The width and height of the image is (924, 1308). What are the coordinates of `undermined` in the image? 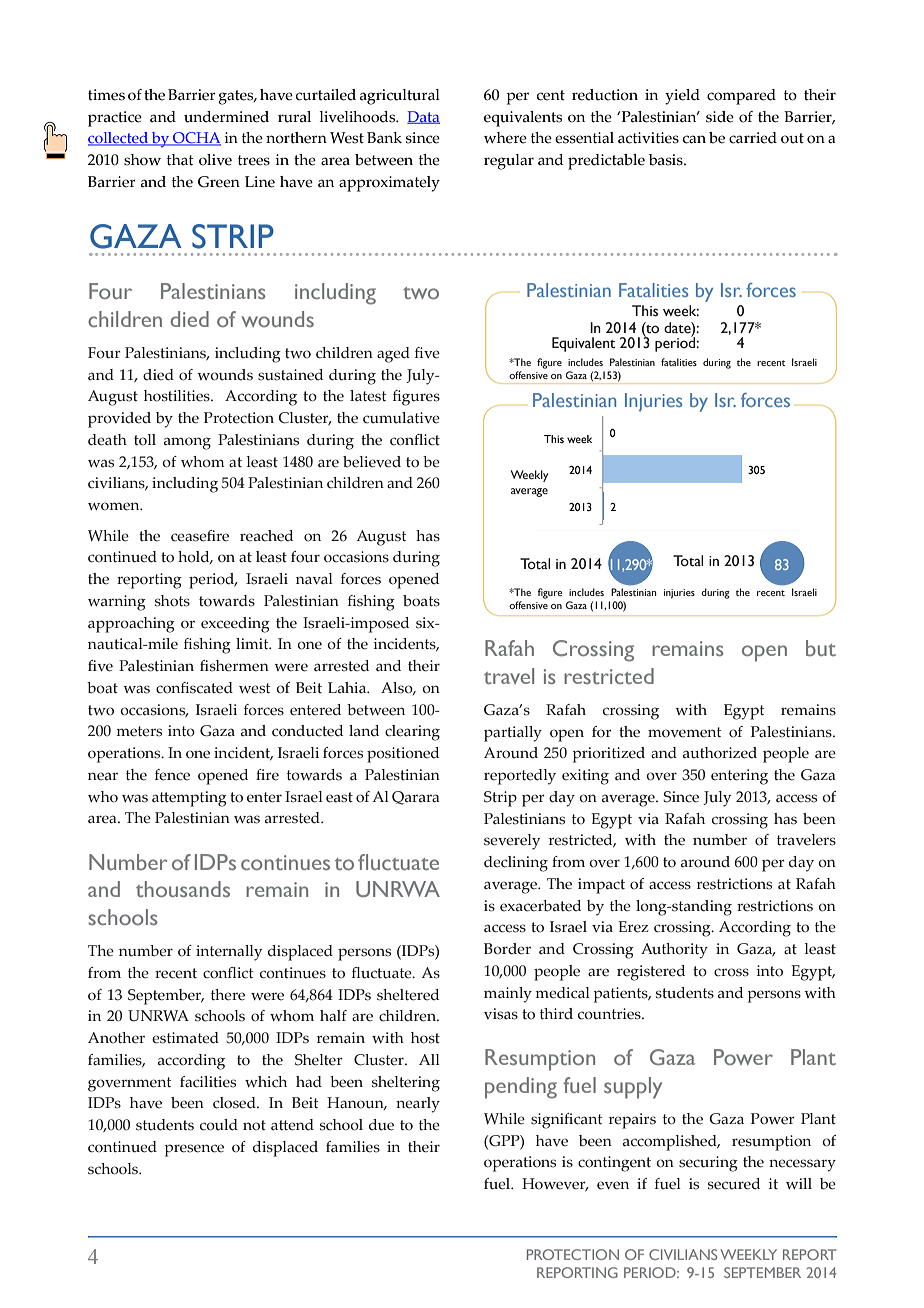 It's located at (226, 117).
